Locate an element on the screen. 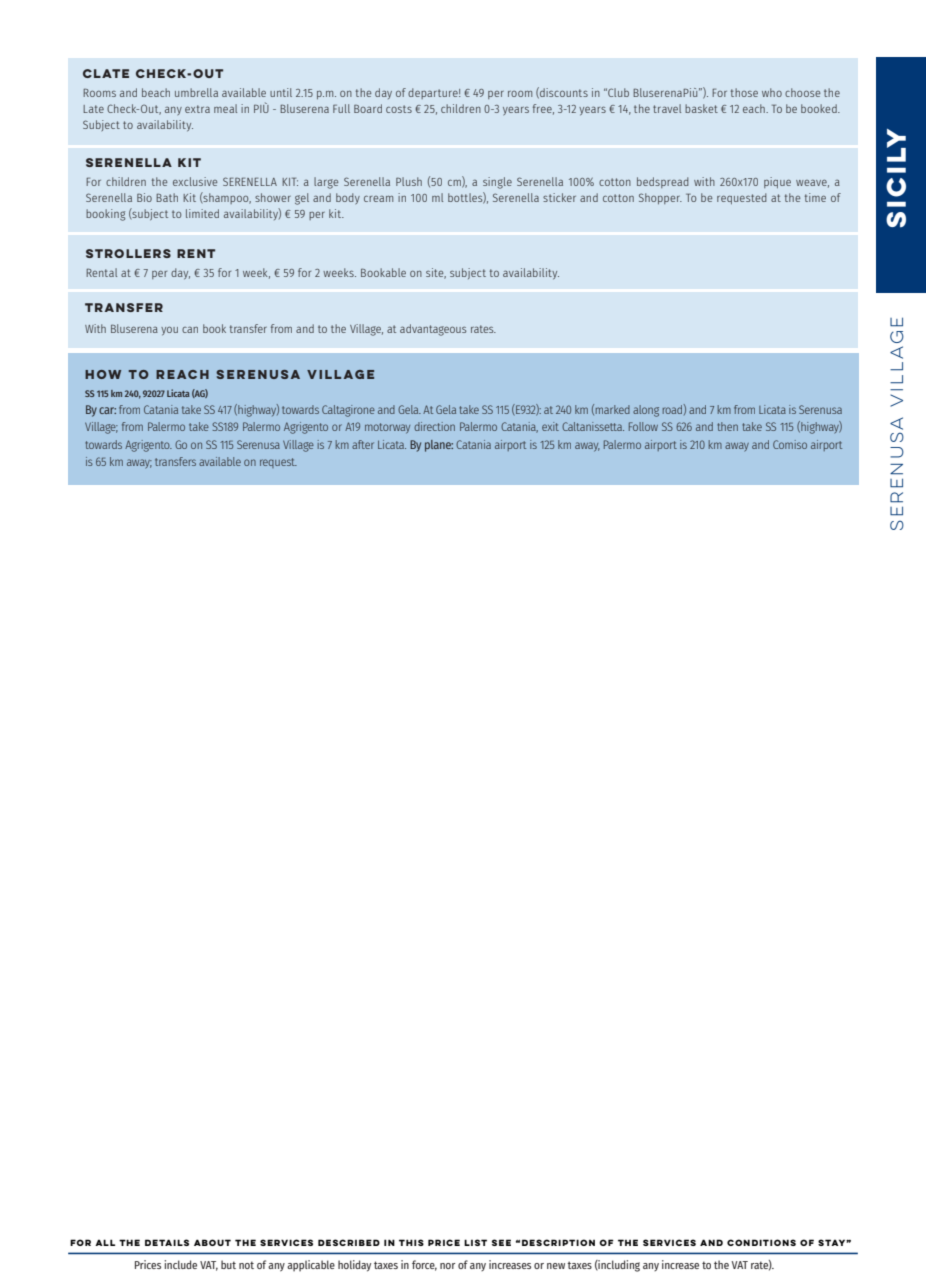 This screenshot has height=1288, width=926. DETAILS is located at coordinates (167, 1242).
